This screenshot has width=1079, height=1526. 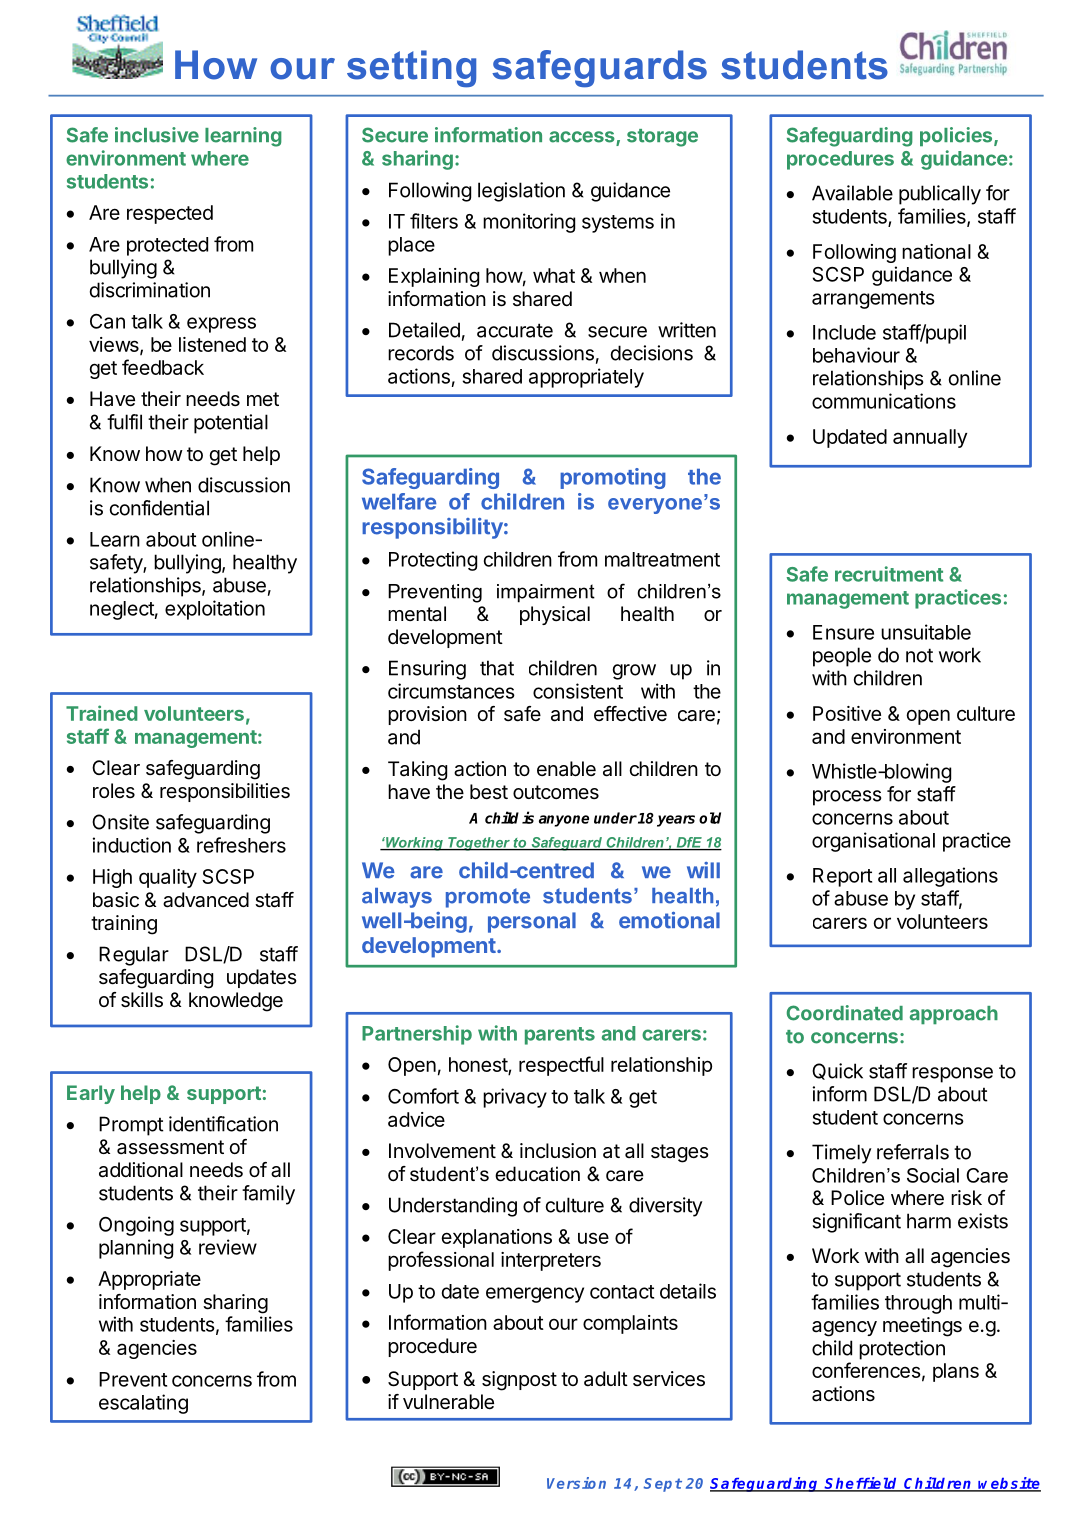 I want to click on responsibilities, so click(x=225, y=792).
